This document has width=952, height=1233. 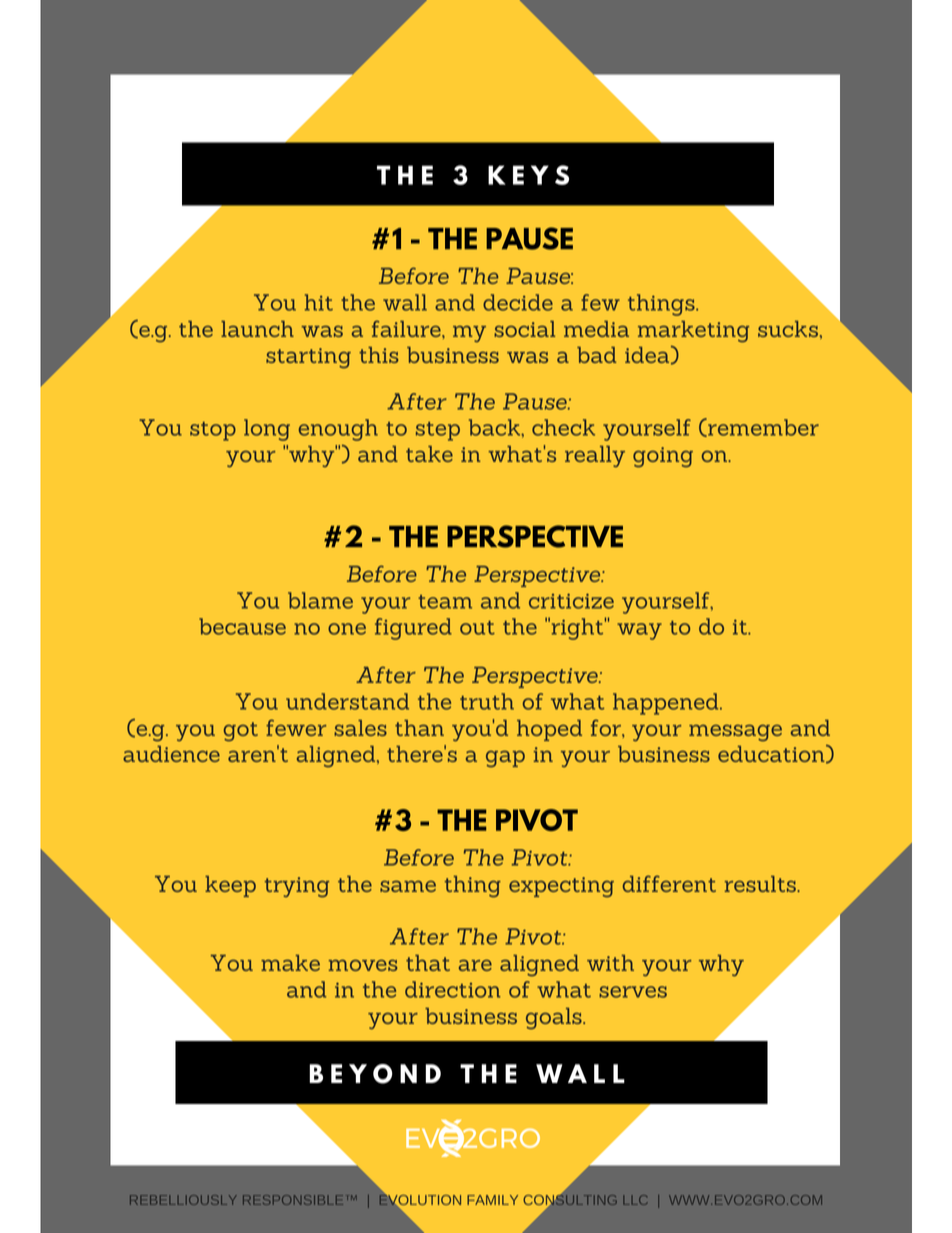 What do you see at coordinates (445, 602) in the document?
I see `team` at bounding box center [445, 602].
